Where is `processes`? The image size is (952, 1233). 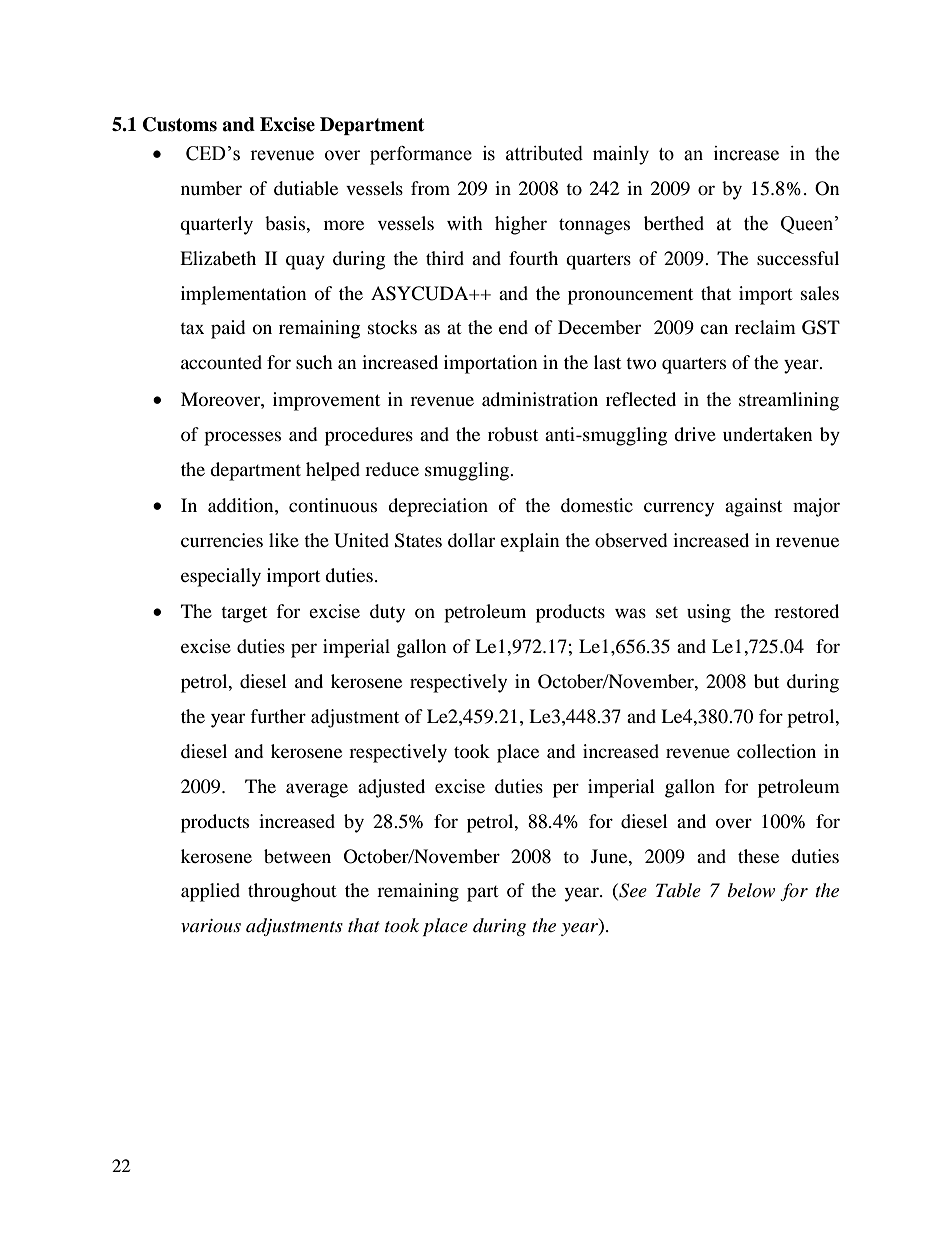
processes is located at coordinates (242, 438).
